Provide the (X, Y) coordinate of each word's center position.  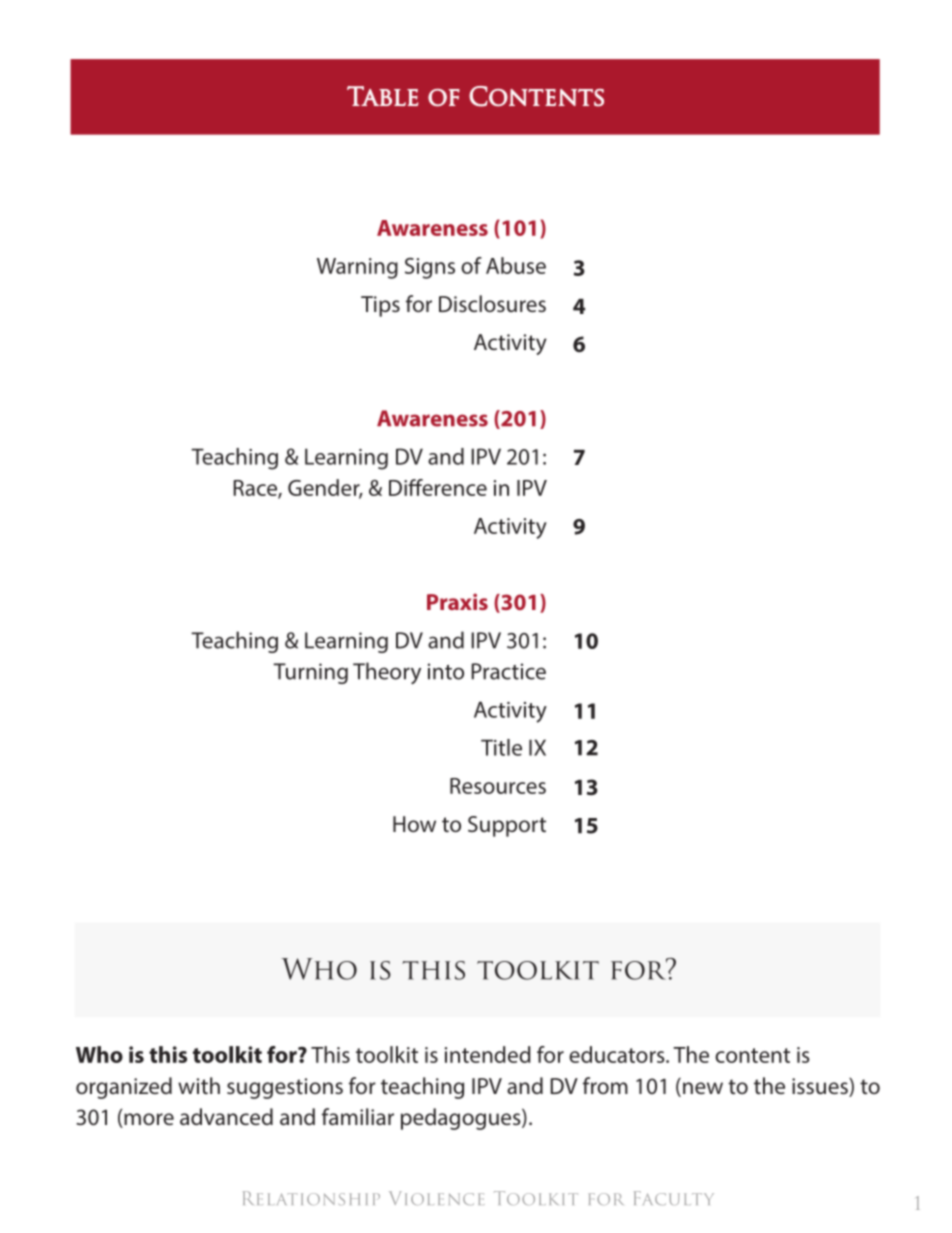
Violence (437, 1198)
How (414, 824)
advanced (226, 1116)
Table (382, 96)
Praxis (457, 601)
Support (507, 826)
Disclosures (492, 303)
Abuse (516, 265)
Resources (498, 786)
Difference (438, 487)
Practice (508, 671)
